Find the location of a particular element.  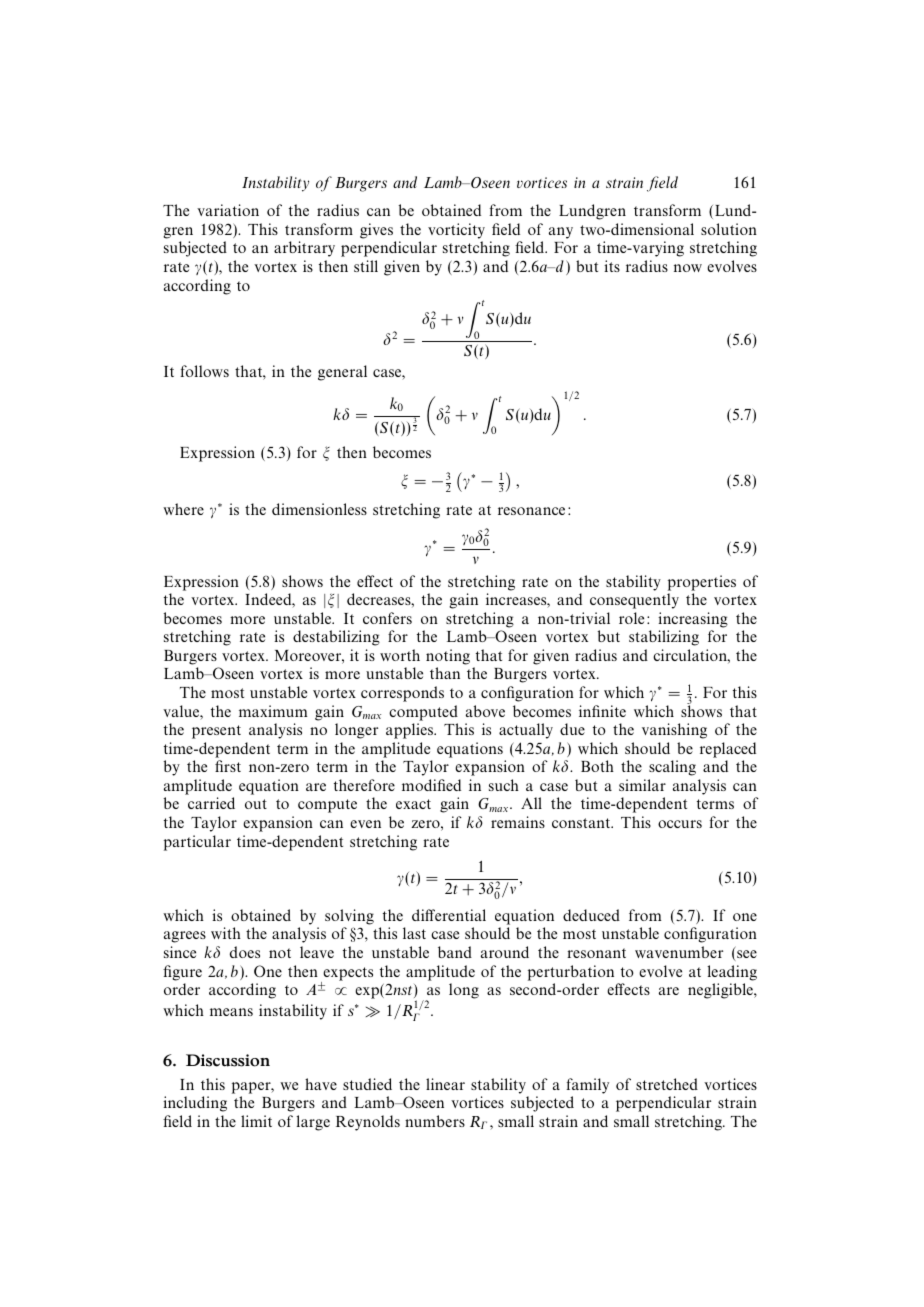

now is located at coordinates (688, 268).
